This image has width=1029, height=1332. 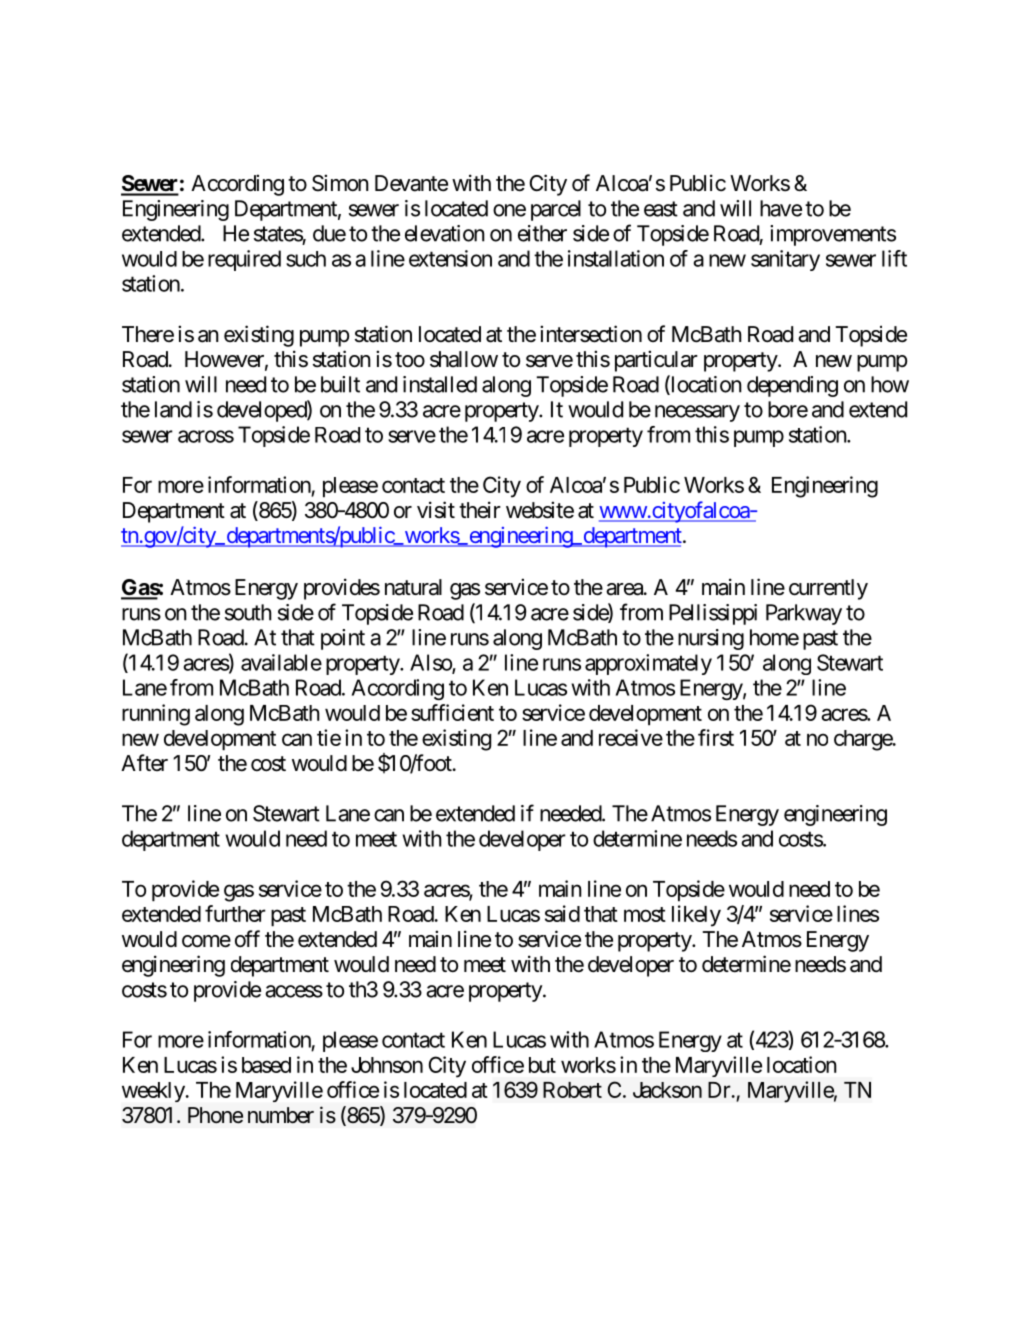 I want to click on currently, so click(x=828, y=589).
